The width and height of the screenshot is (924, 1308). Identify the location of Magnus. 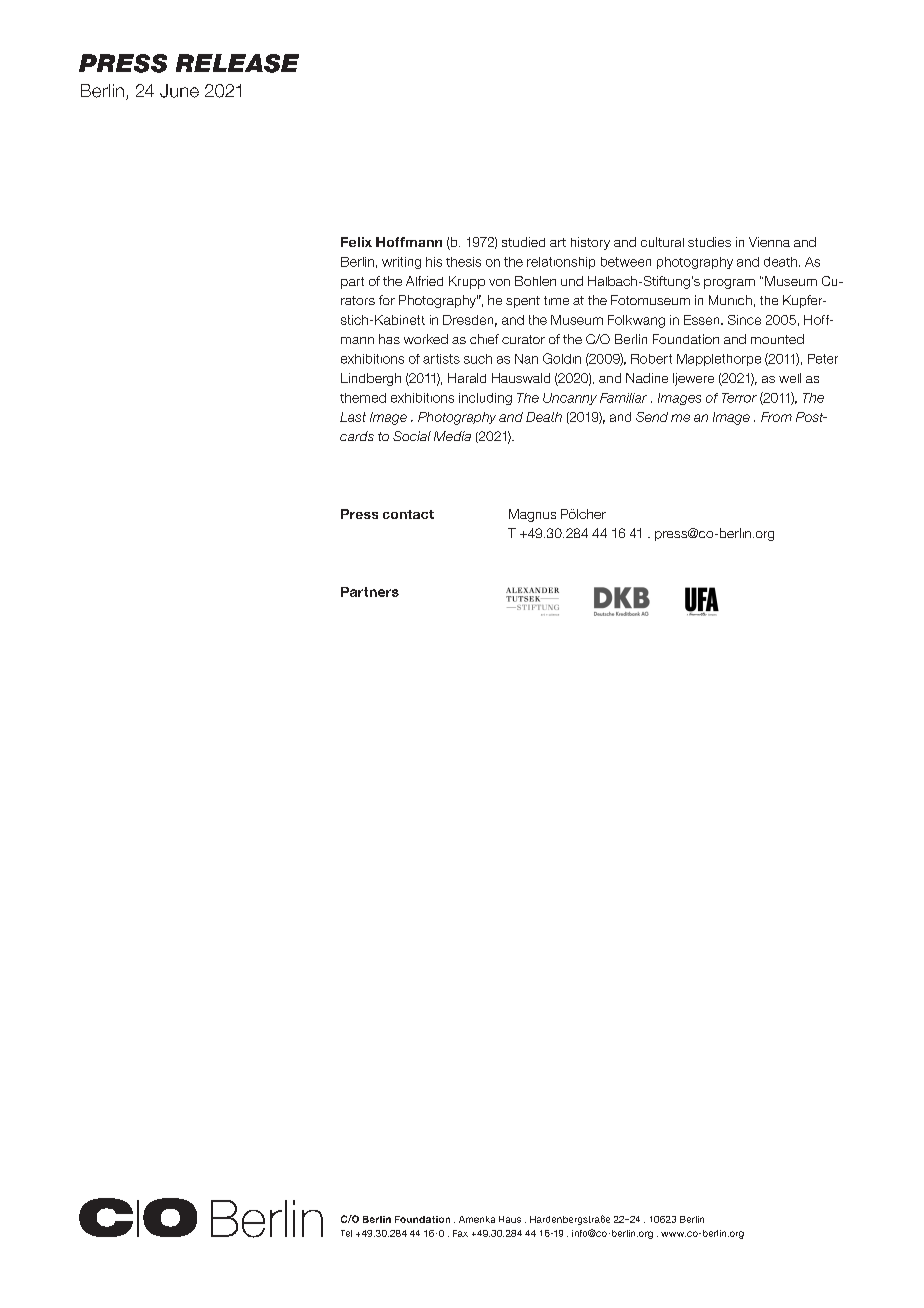
(532, 515).
